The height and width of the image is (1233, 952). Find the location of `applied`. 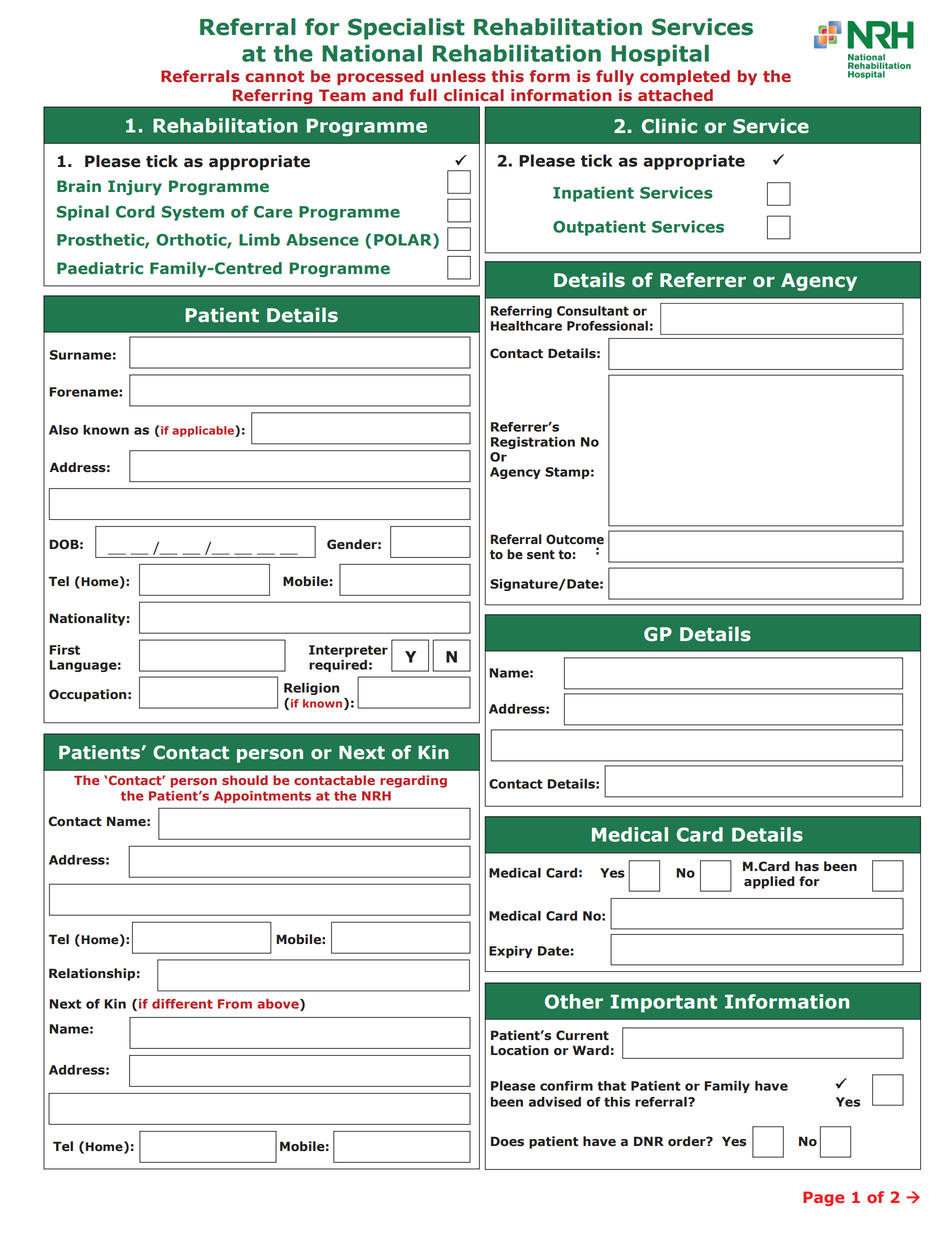

applied is located at coordinates (769, 882).
